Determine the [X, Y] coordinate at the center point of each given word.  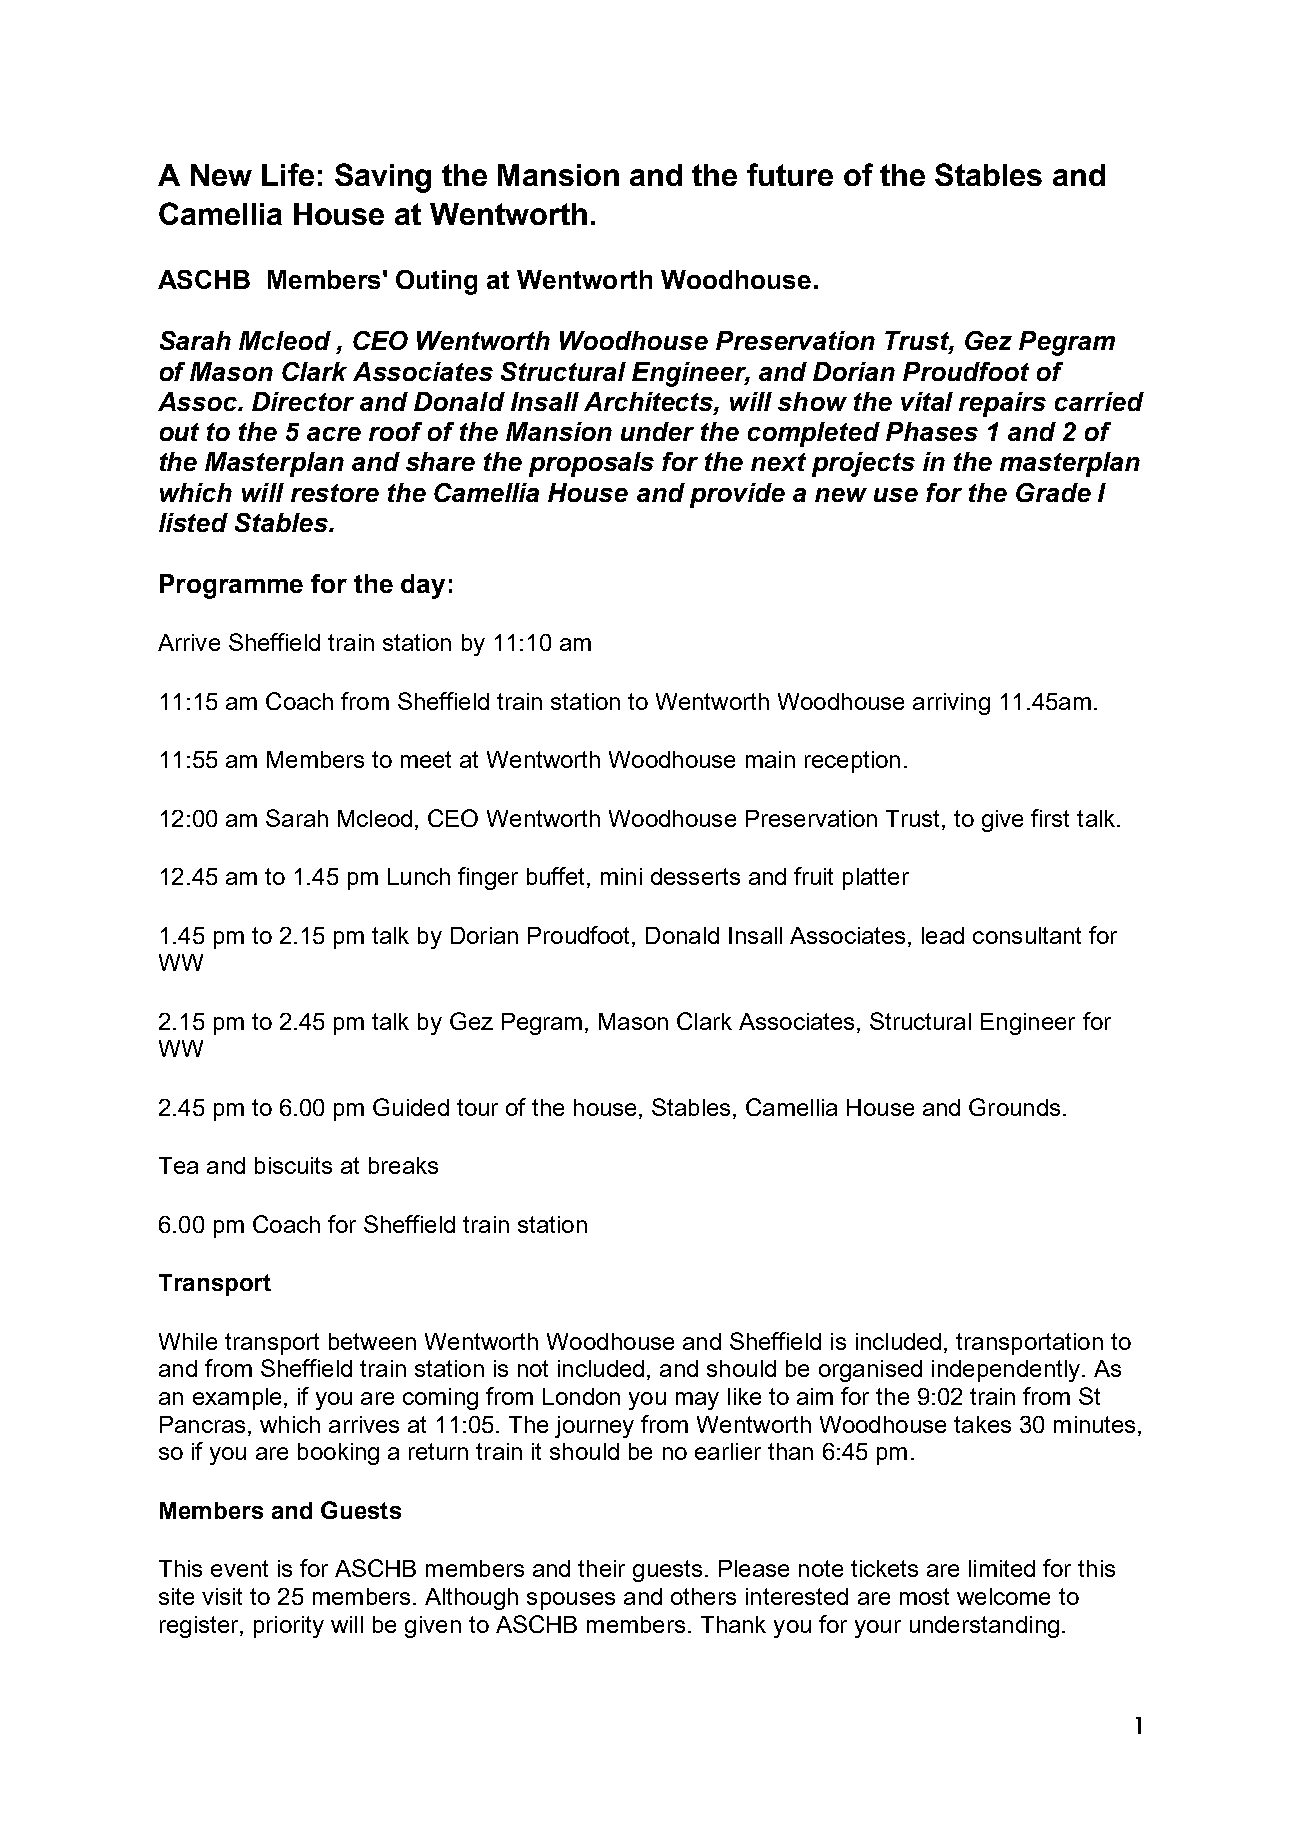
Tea [178, 1165]
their [601, 1568]
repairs [1002, 404]
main [770, 759]
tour [477, 1107]
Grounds [1014, 1107]
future [790, 174]
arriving [951, 704]
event [239, 1568]
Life [288, 174]
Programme [231, 586]
